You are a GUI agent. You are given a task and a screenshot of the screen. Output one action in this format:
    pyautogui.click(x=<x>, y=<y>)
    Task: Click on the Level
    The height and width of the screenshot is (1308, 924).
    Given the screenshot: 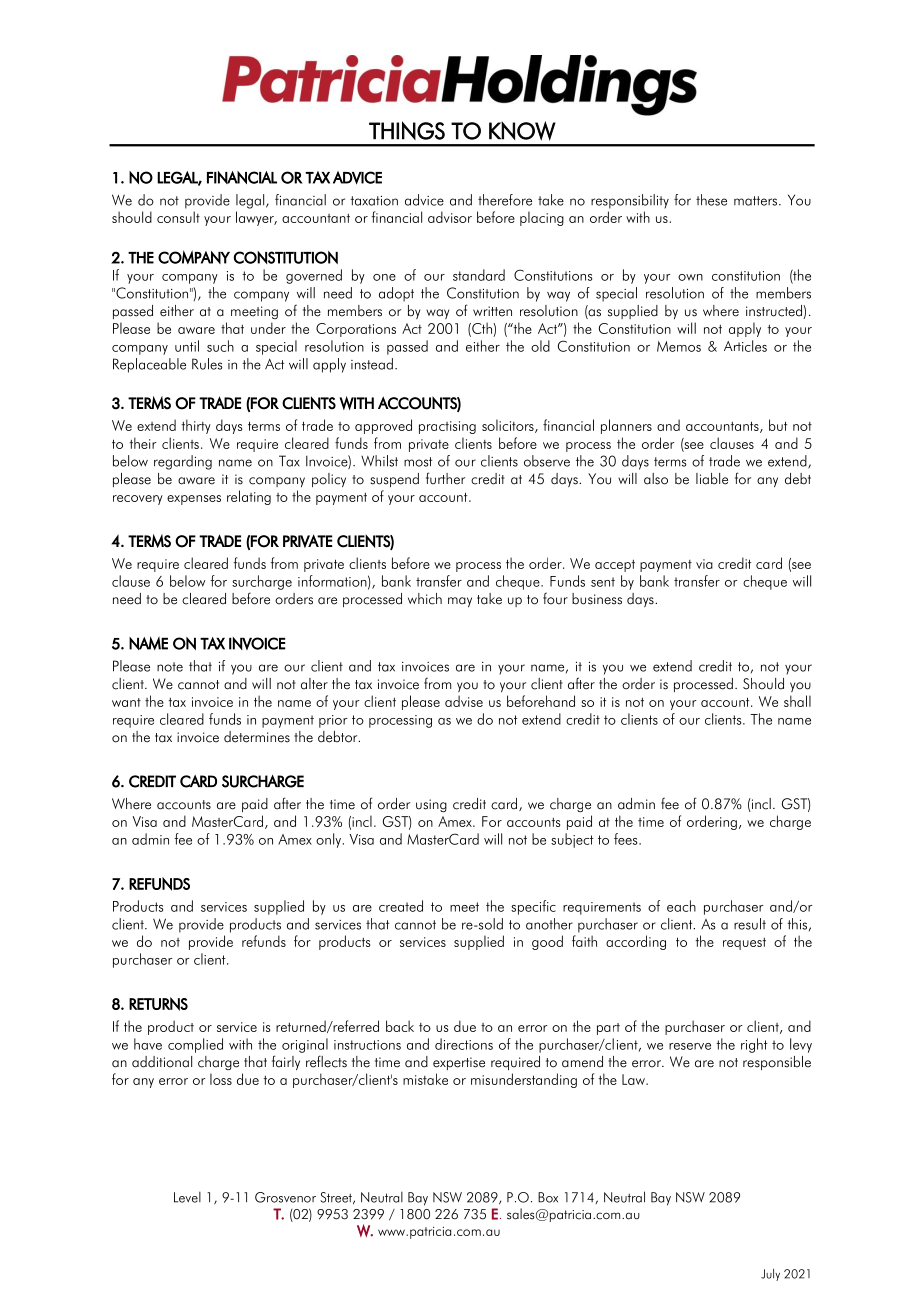 What is the action you would take?
    pyautogui.click(x=187, y=1197)
